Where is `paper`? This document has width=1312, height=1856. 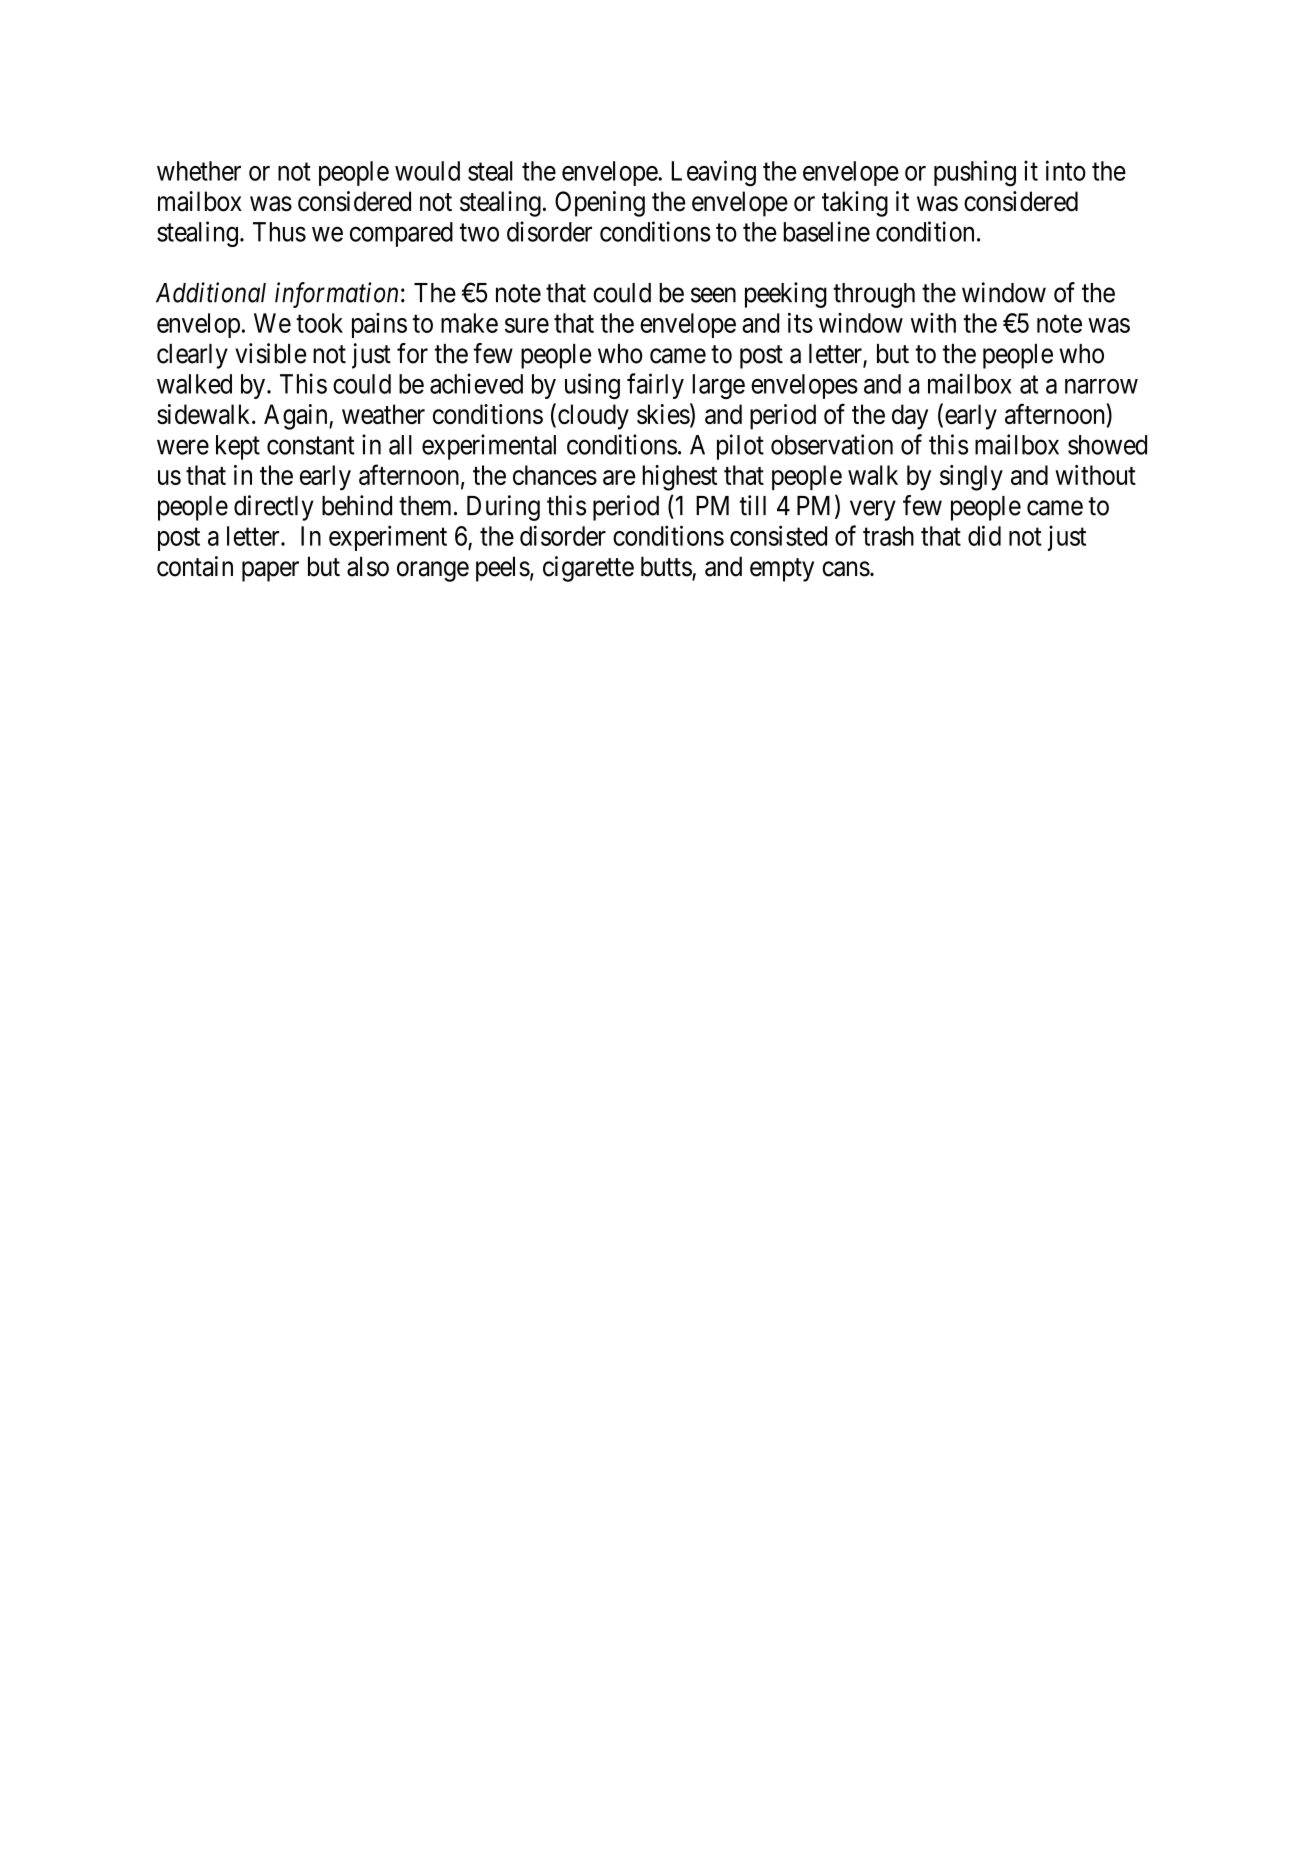 paper is located at coordinates (270, 571).
